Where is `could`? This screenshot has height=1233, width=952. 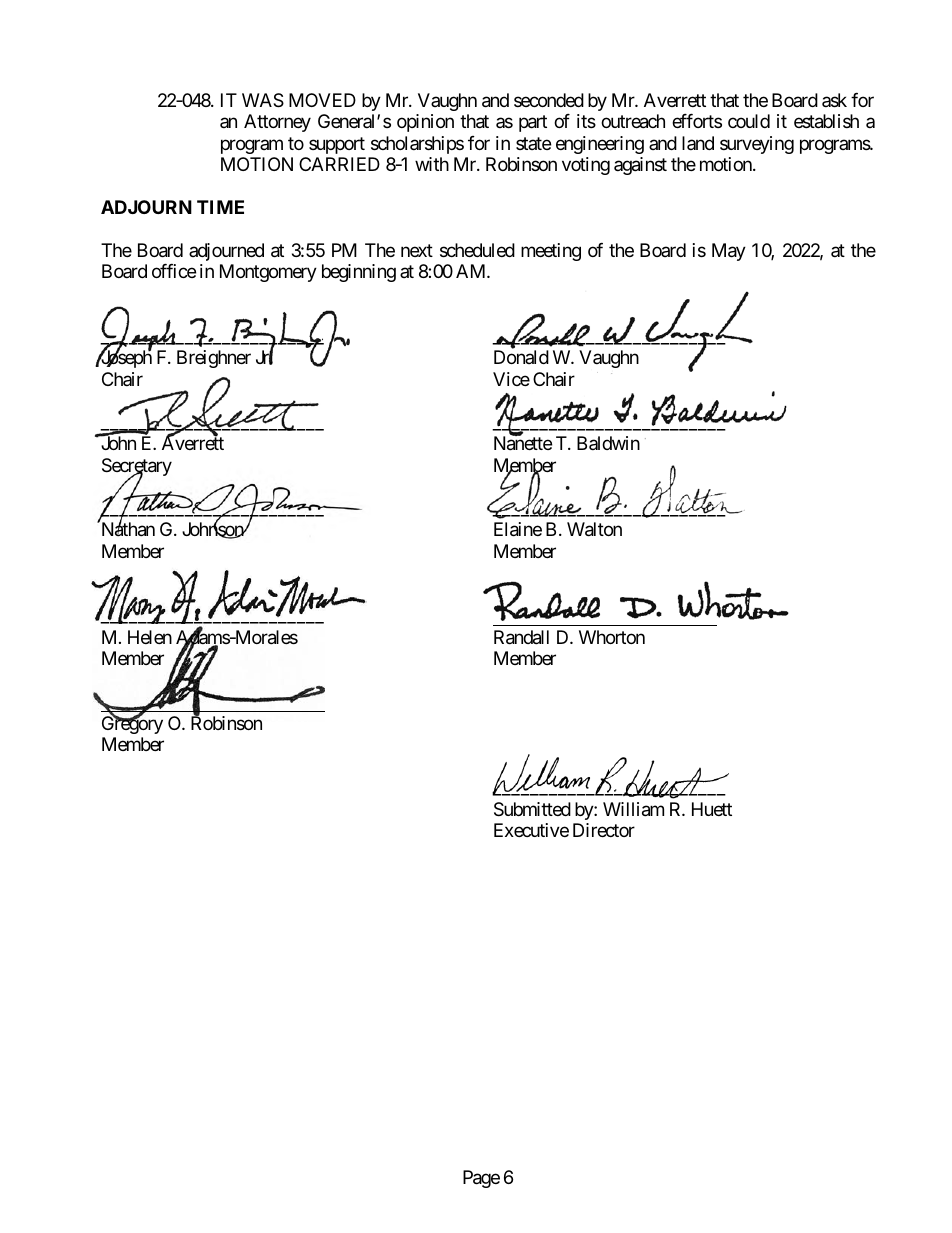 could is located at coordinates (749, 121).
